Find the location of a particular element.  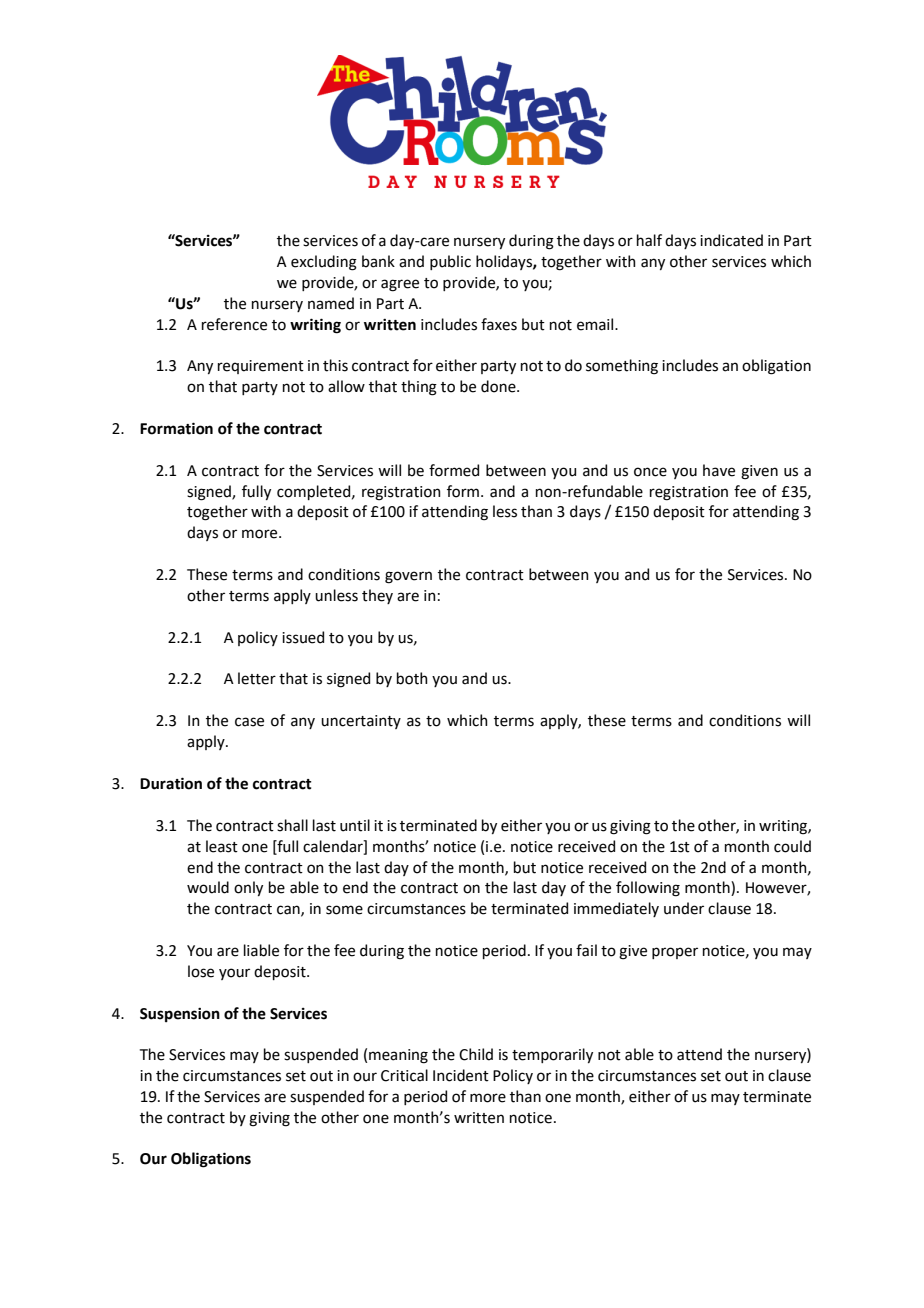

letter is located at coordinates (257, 678).
